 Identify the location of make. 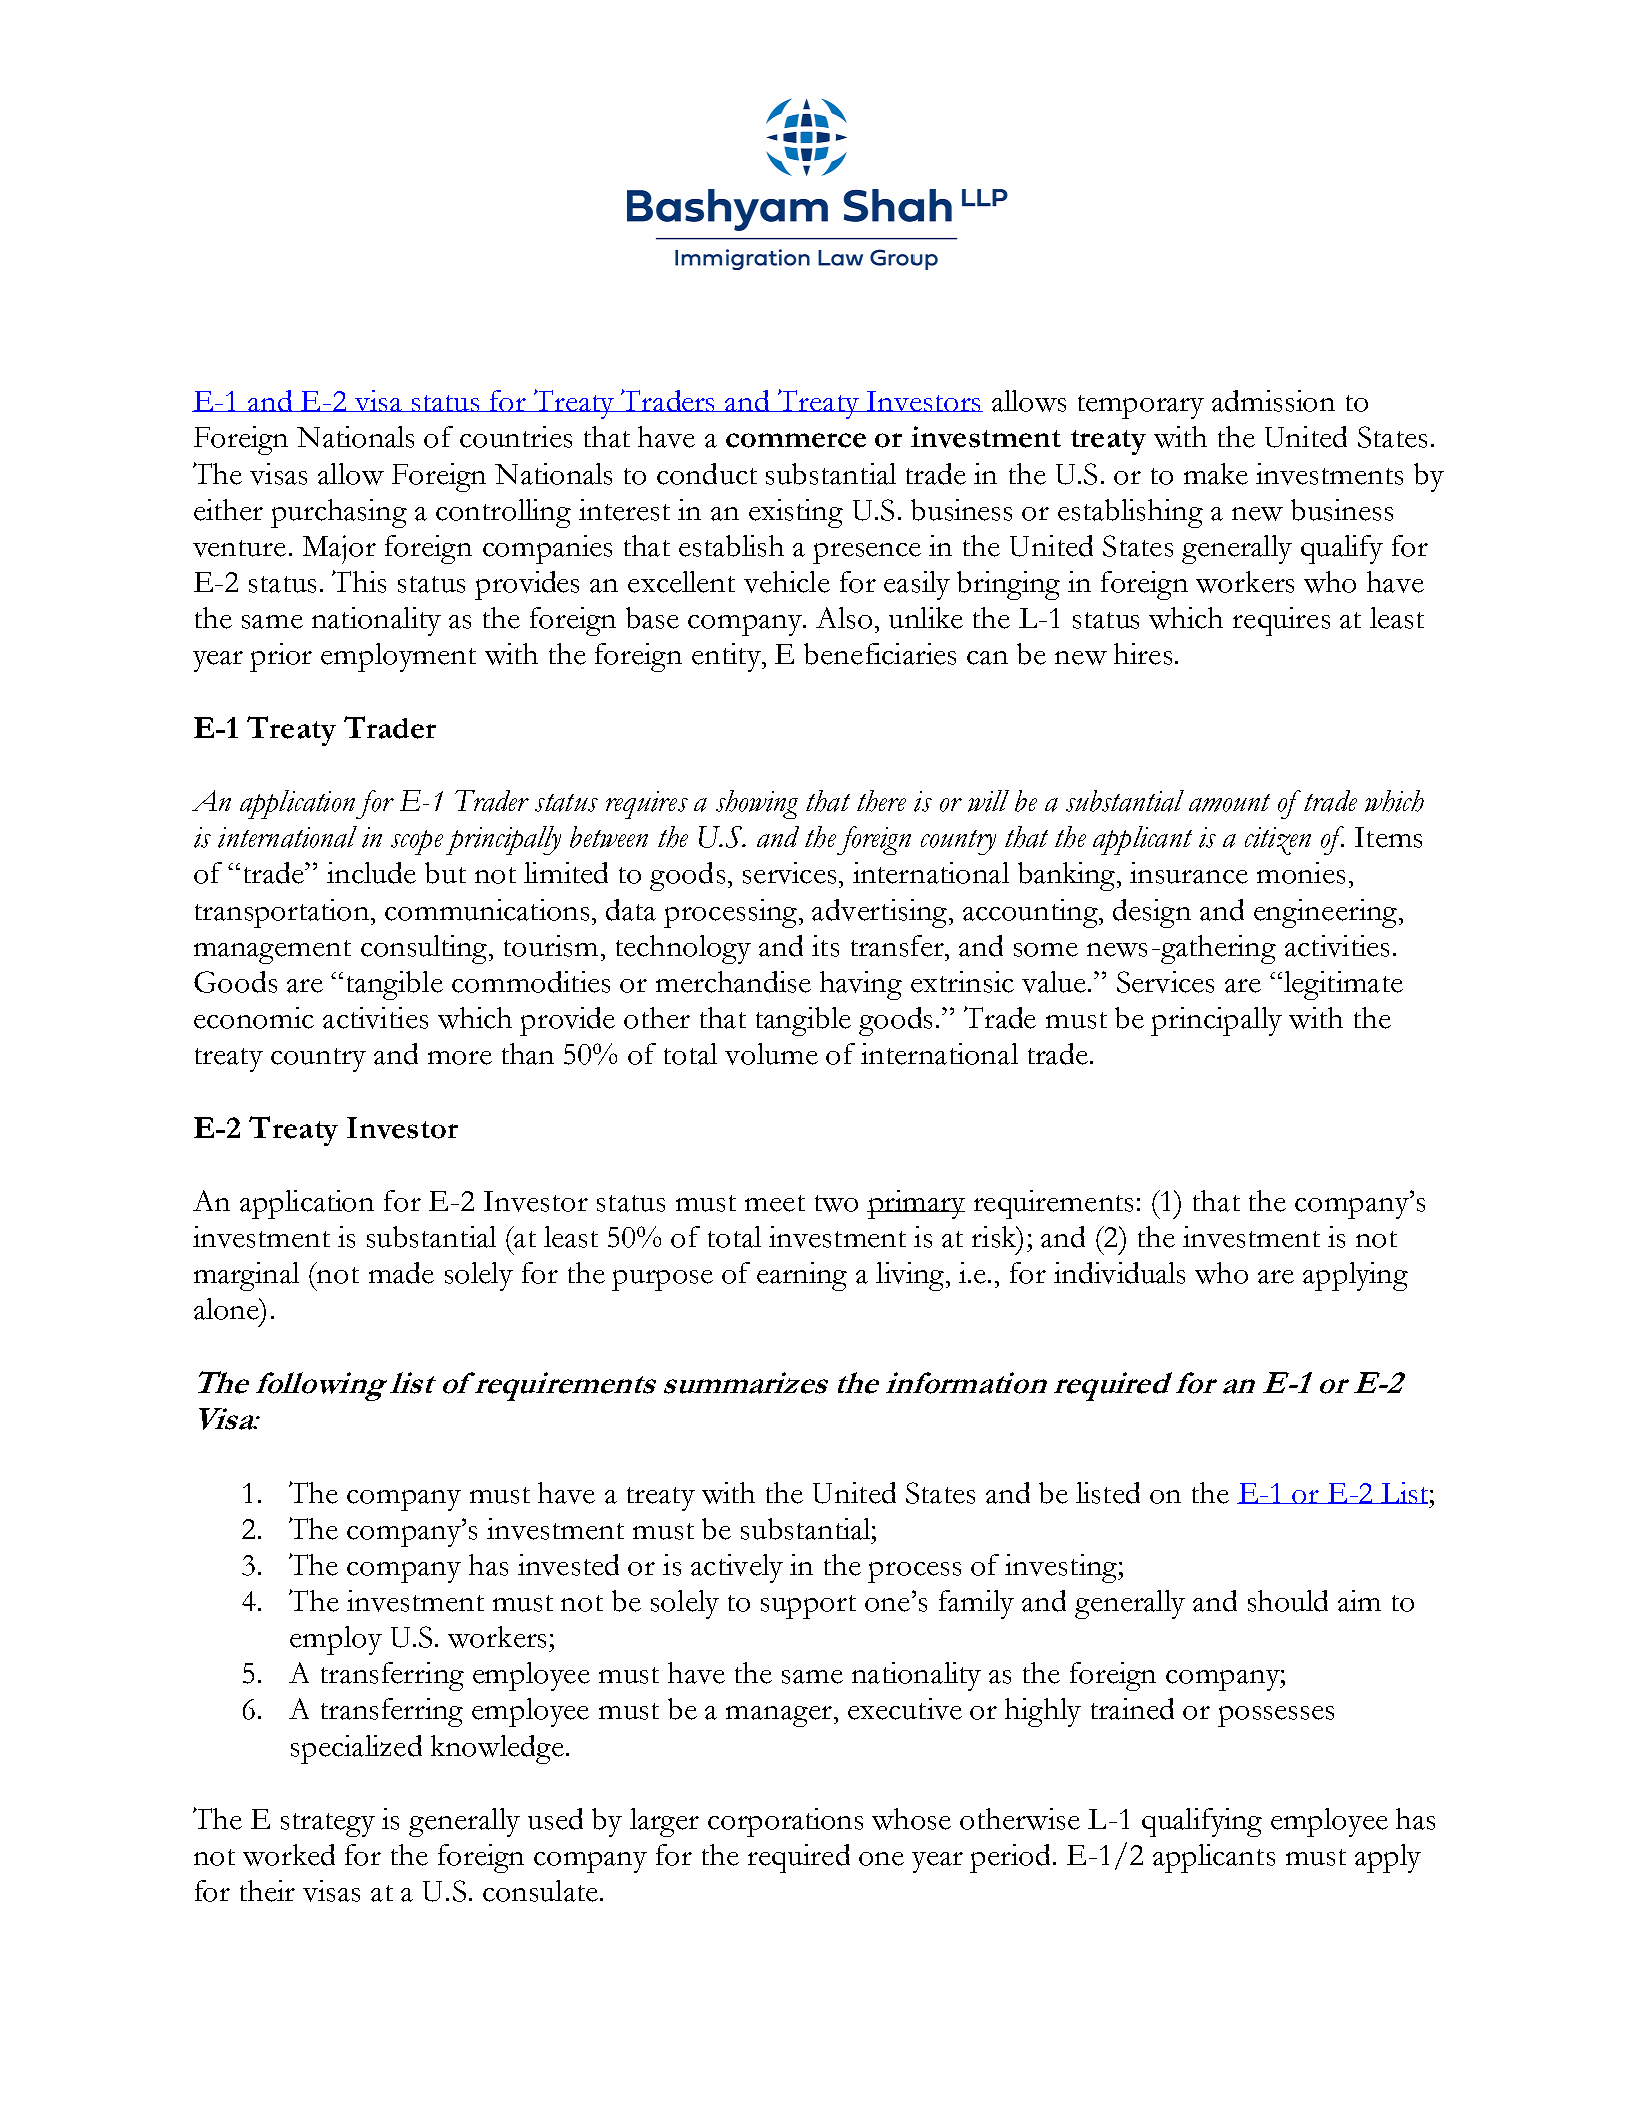
(1216, 474).
